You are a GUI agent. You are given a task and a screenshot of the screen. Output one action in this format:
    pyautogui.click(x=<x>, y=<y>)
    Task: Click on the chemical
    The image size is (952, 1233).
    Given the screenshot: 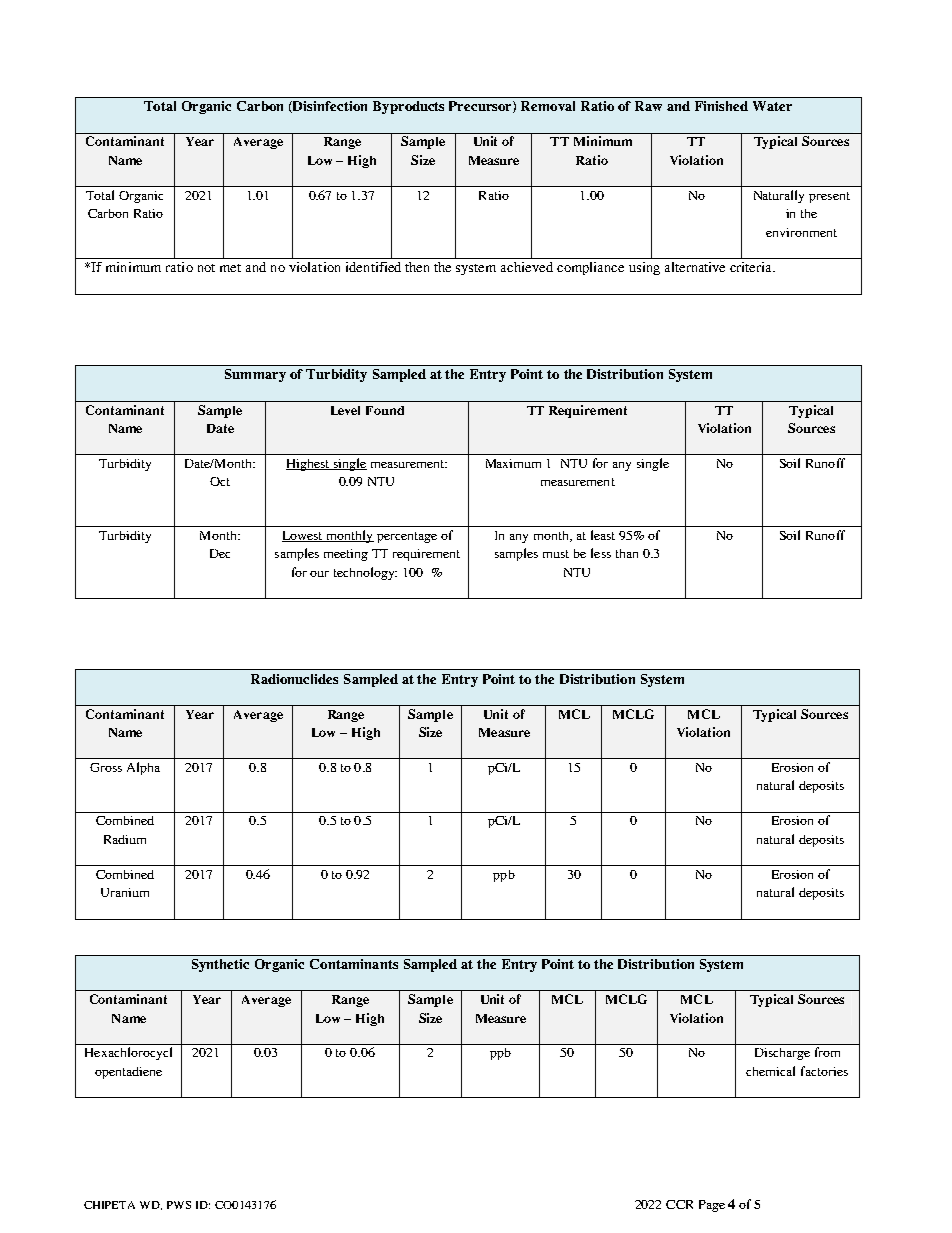 What is the action you would take?
    pyautogui.click(x=770, y=1071)
